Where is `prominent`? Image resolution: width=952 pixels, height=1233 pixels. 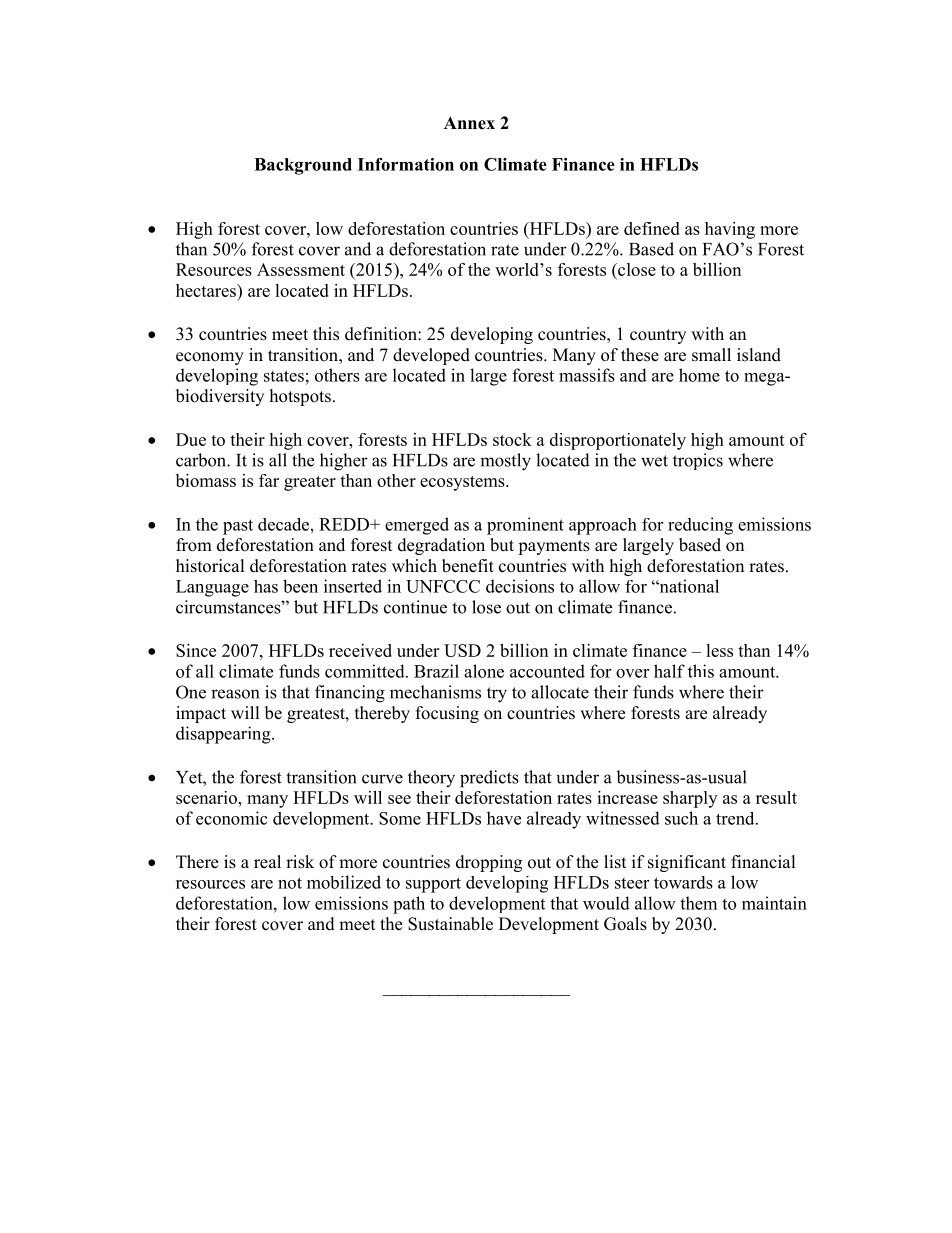
prominent is located at coordinates (525, 526).
